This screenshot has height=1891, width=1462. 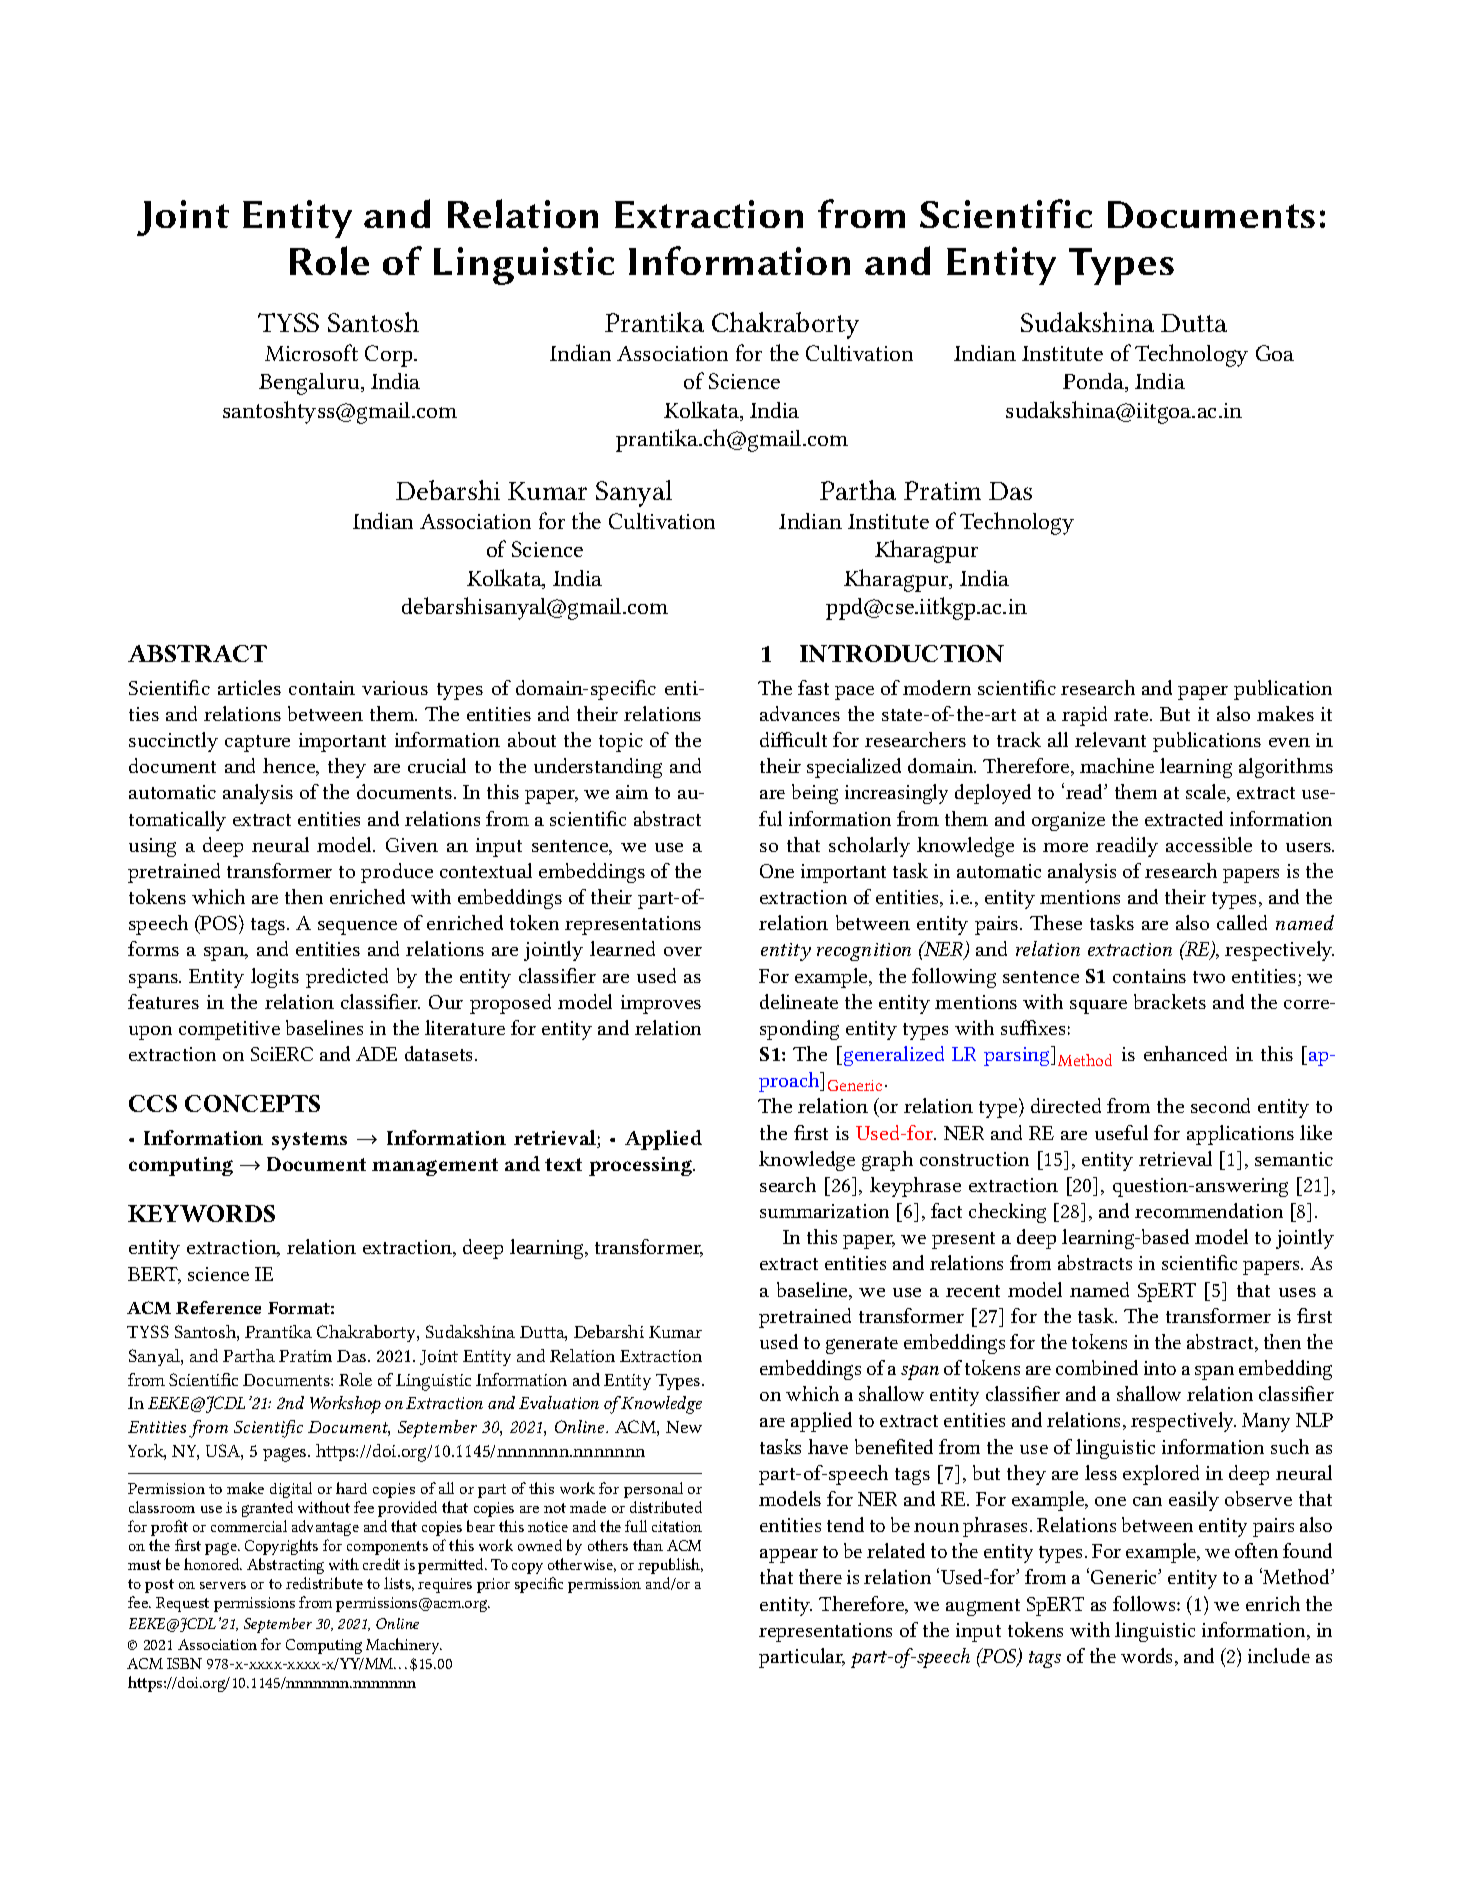 What do you see at coordinates (1084, 716) in the screenshot?
I see `rapid` at bounding box center [1084, 716].
